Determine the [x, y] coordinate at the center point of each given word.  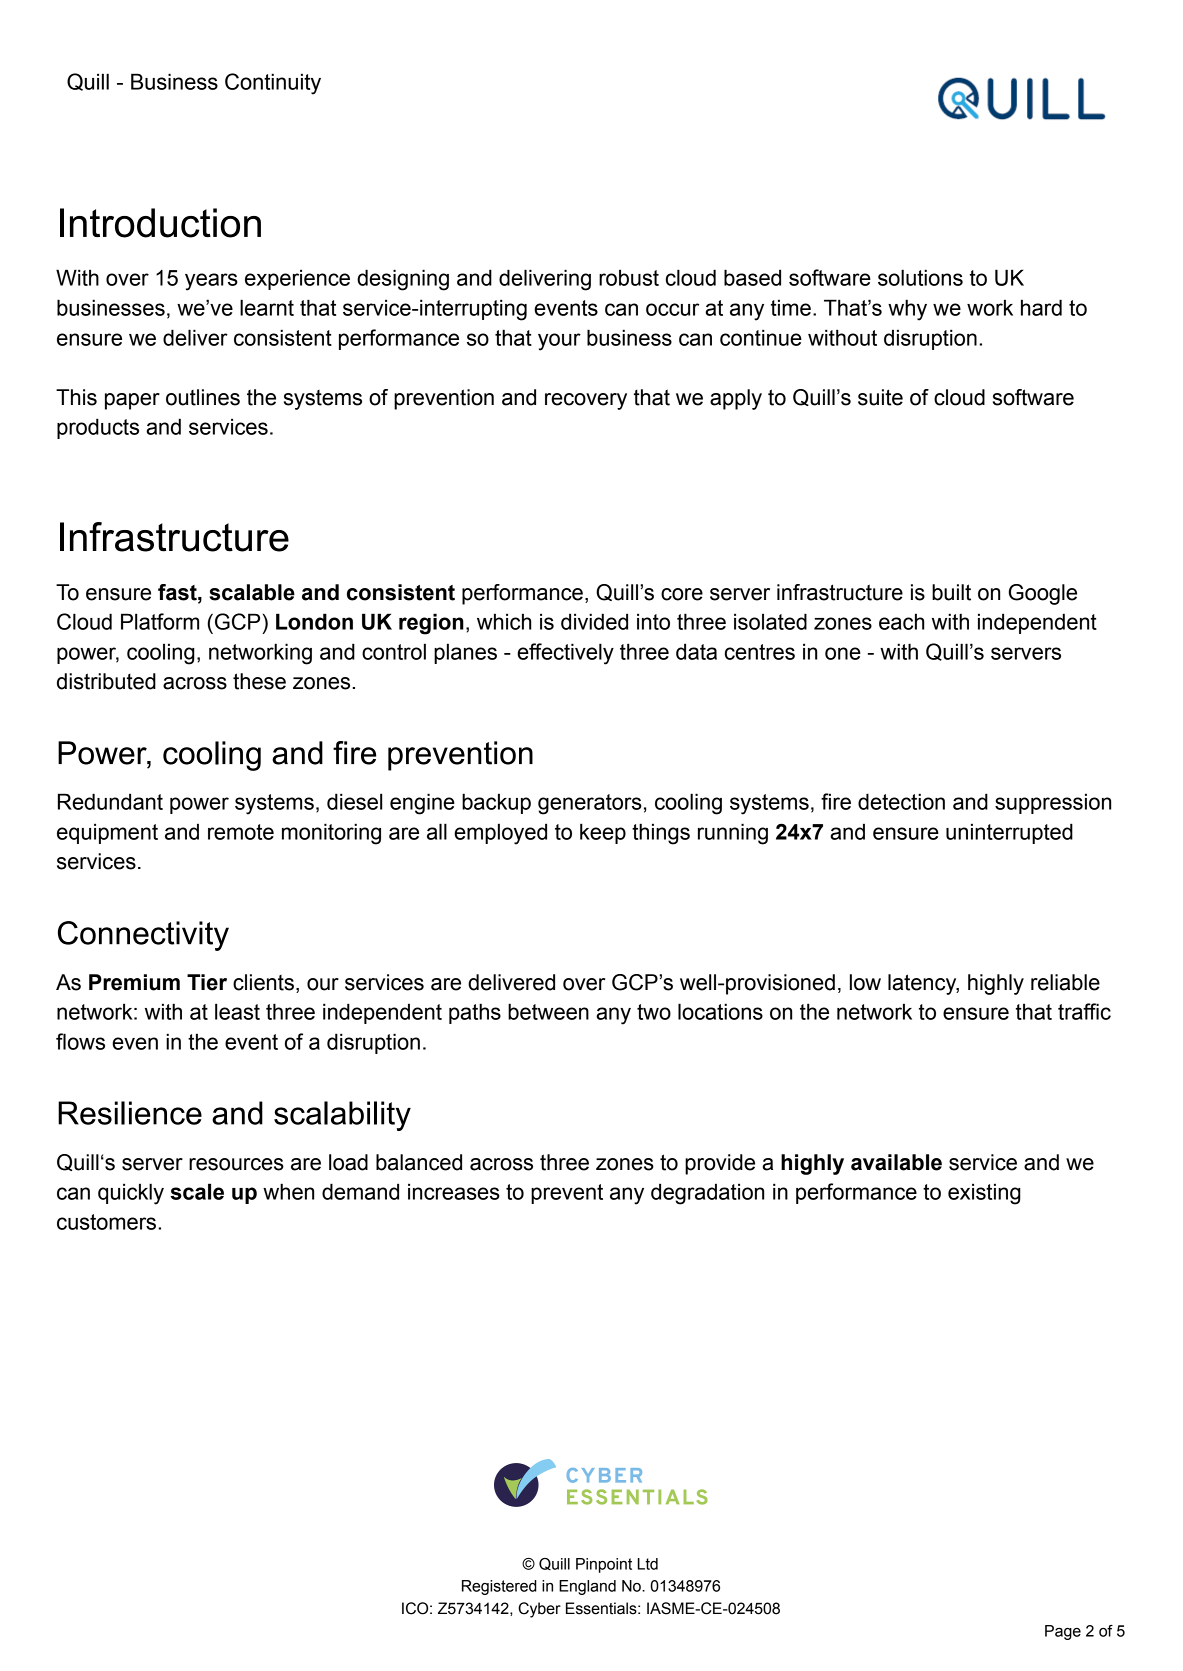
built [951, 592]
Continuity [273, 84]
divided [594, 621]
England [587, 1587]
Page [1063, 1632]
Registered [499, 1587]
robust [629, 277]
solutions [920, 277]
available [896, 1162]
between [548, 1011]
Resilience [130, 1113]
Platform [160, 621]
